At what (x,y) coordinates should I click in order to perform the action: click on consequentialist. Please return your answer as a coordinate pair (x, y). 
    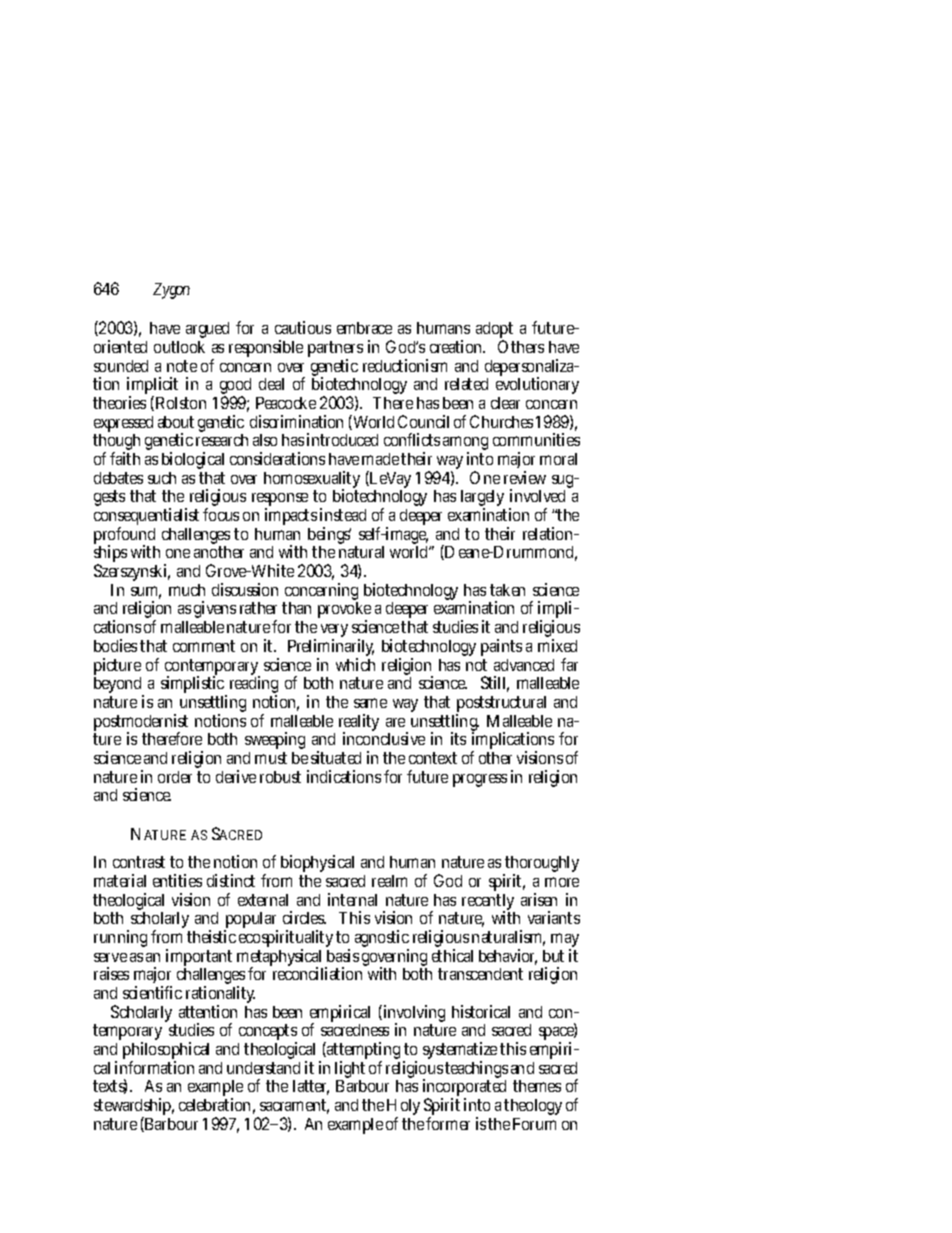
    Looking at the image, I should click on (146, 518).
